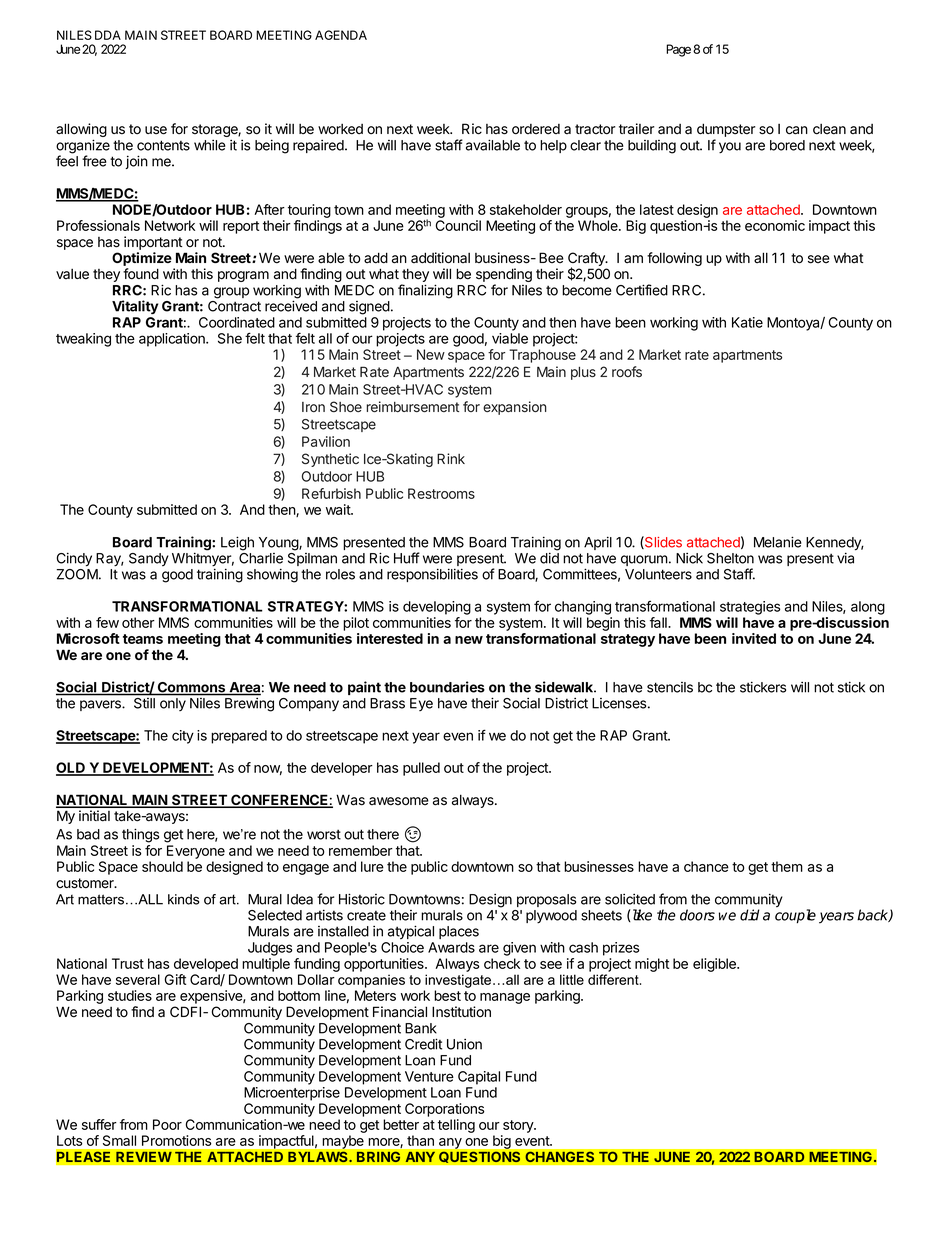 The image size is (952, 1233). I want to click on finalizing, so click(425, 291).
